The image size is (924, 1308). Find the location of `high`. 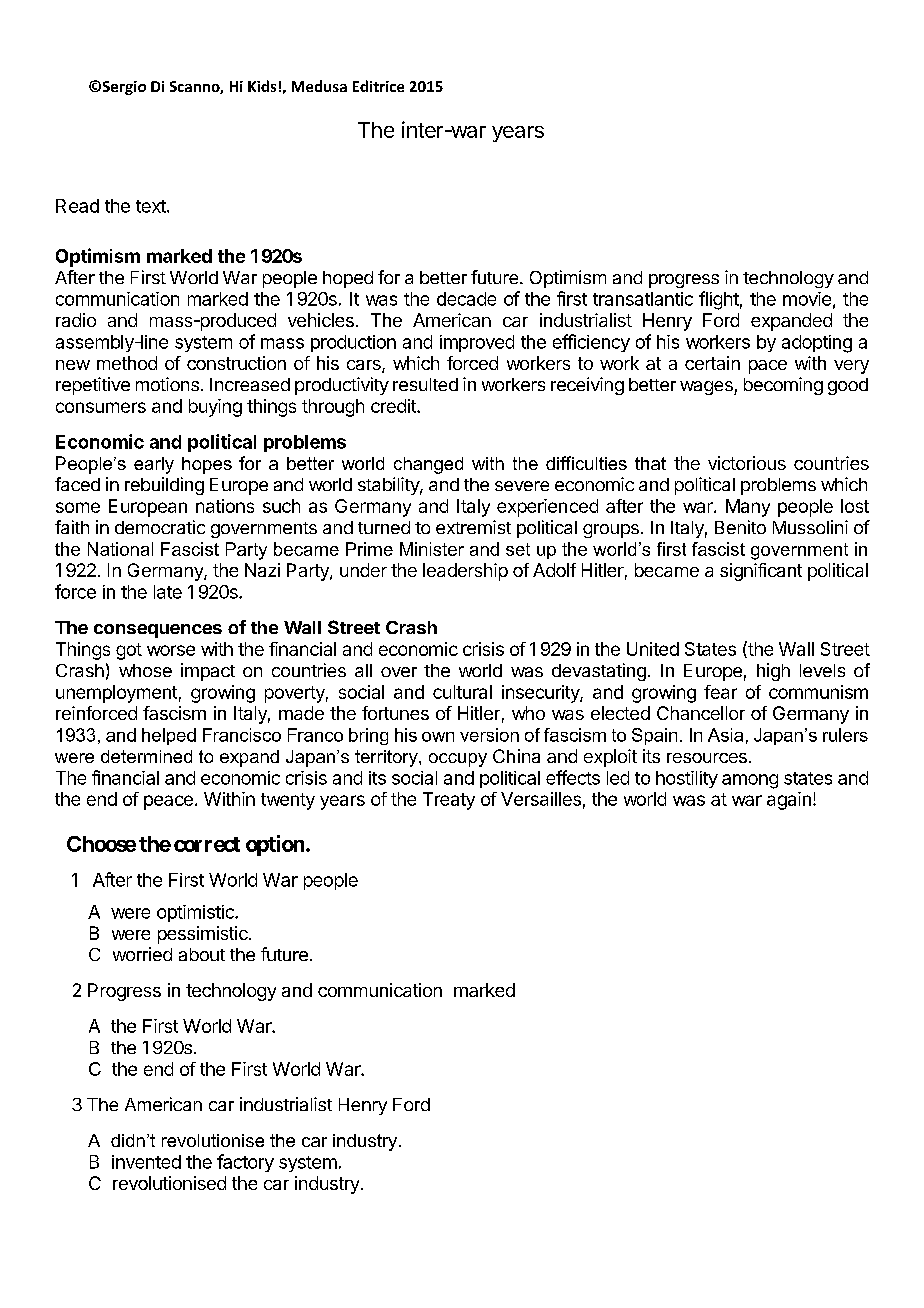

high is located at coordinates (773, 672).
